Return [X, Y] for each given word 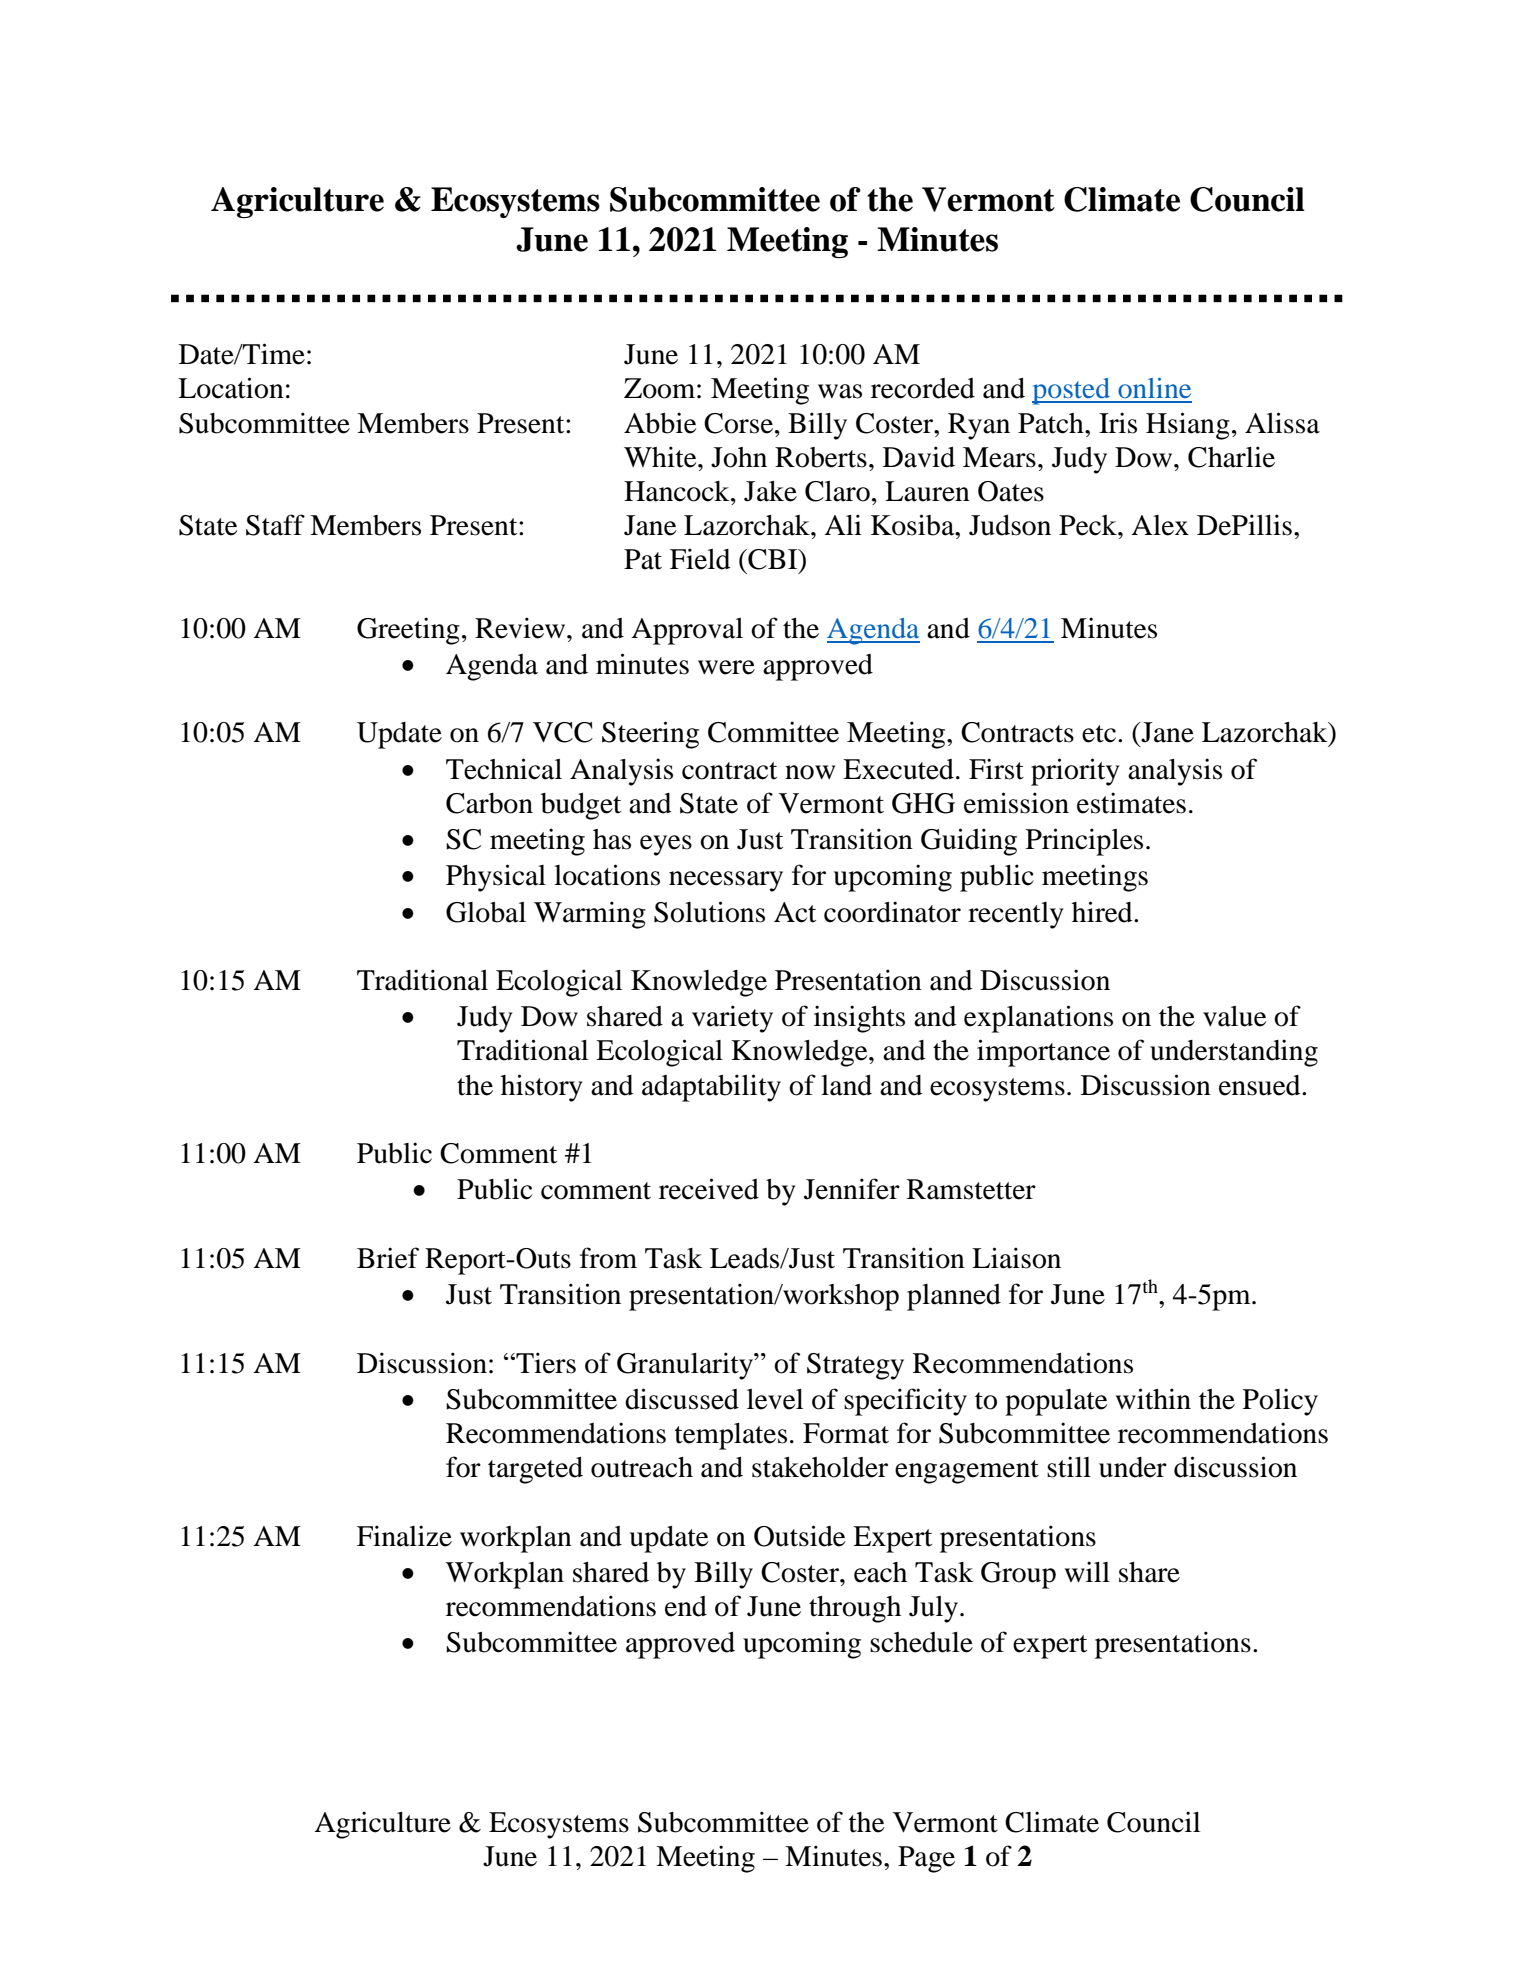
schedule [921, 1642]
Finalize [404, 1536]
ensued [1261, 1085]
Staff [275, 525]
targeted [535, 1470]
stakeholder [820, 1467]
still [1069, 1467]
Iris [1118, 423]
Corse [738, 423]
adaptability [711, 1088]
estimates [1131, 803]
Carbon [489, 803]
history [542, 1088]
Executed [898, 769]
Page [926, 1859]
